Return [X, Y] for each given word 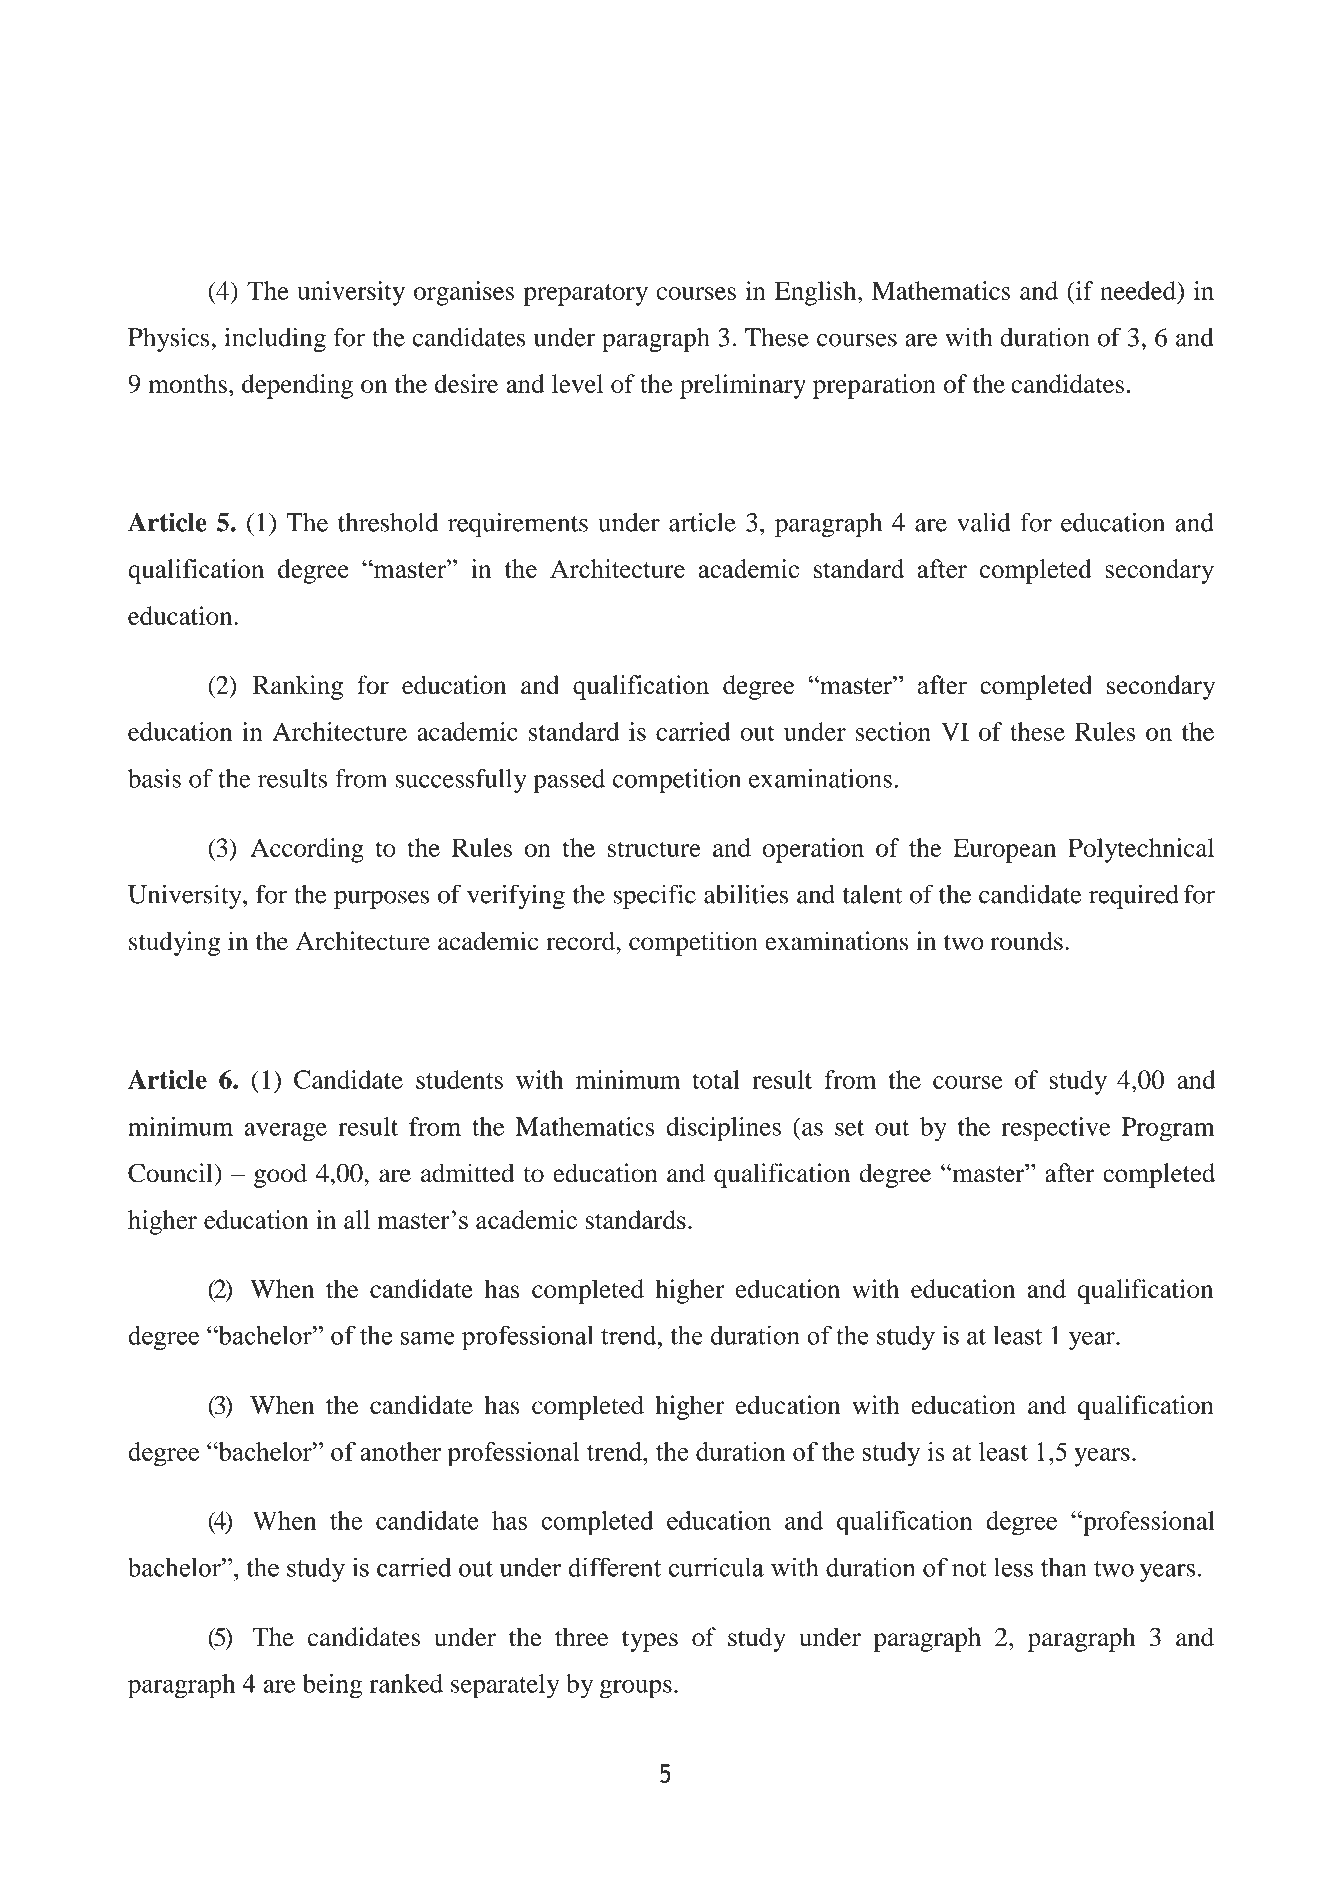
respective [1056, 1129]
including [275, 339]
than [1064, 1567]
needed [1139, 290]
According [307, 850]
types [650, 1641]
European [1004, 850]
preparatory [586, 295]
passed [569, 781]
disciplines [723, 1129]
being [332, 1686]
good [280, 1175]
